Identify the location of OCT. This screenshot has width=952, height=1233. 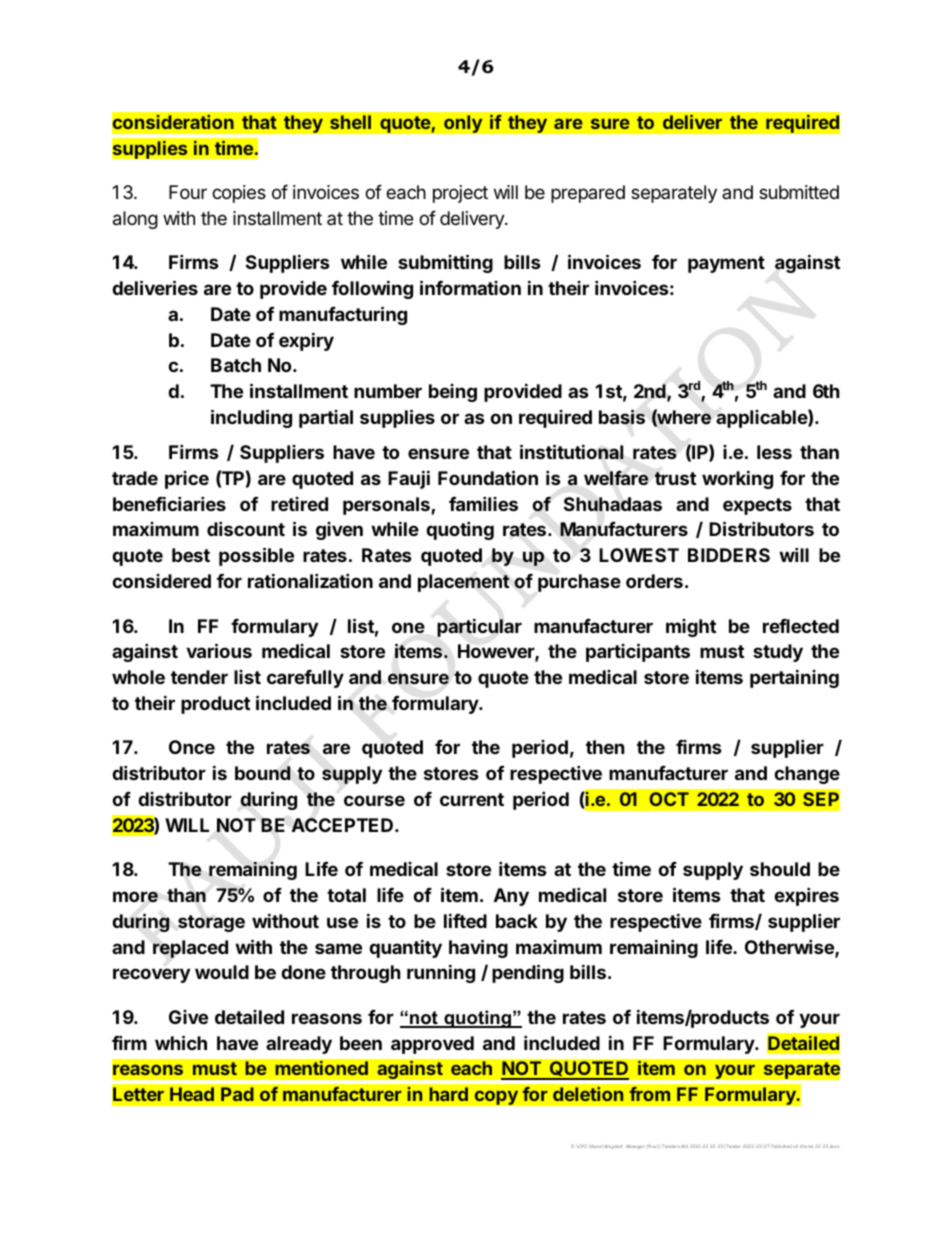
(669, 799).
